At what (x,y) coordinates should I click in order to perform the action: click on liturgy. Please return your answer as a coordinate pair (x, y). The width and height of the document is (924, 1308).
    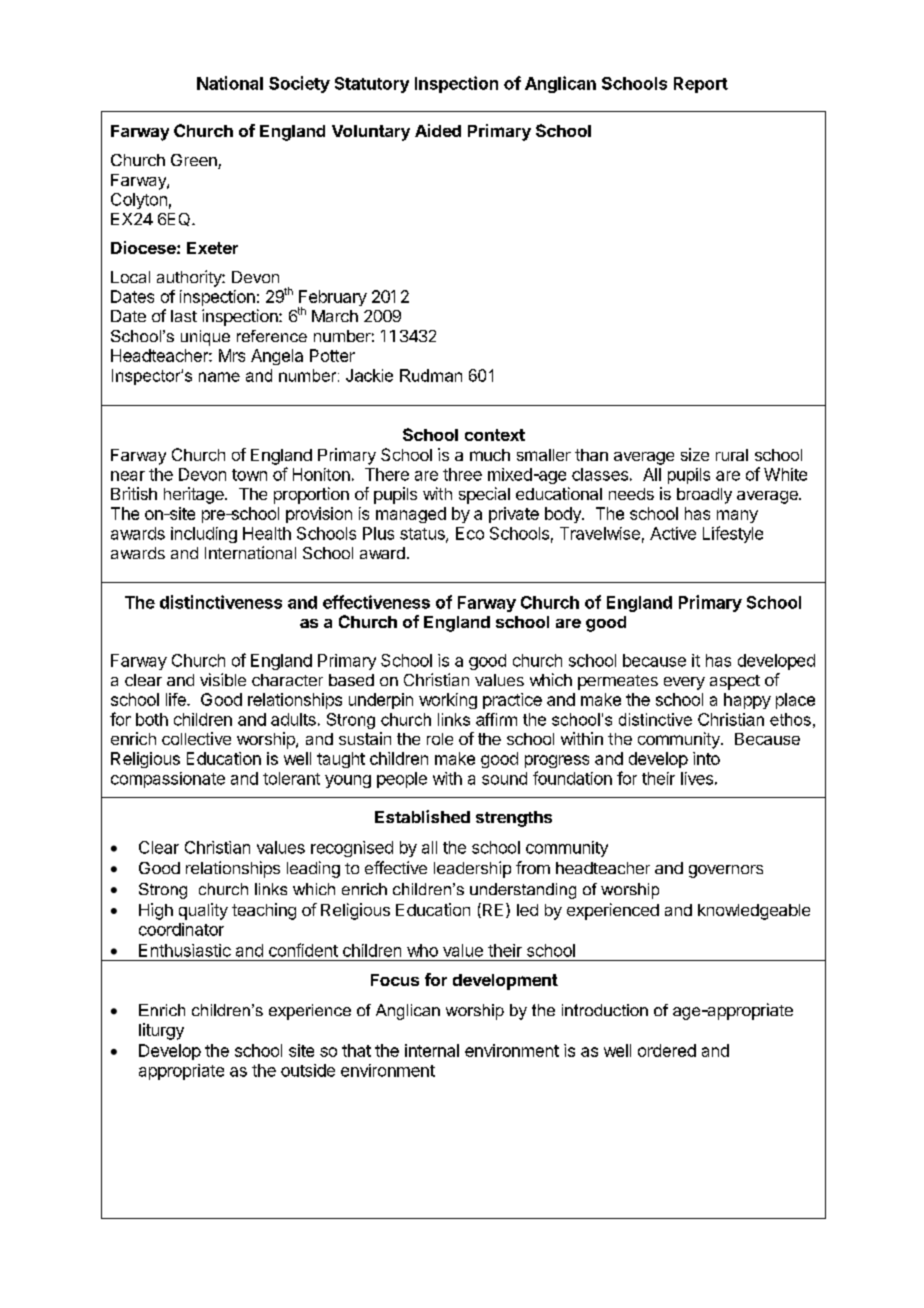
    Looking at the image, I should click on (161, 1031).
